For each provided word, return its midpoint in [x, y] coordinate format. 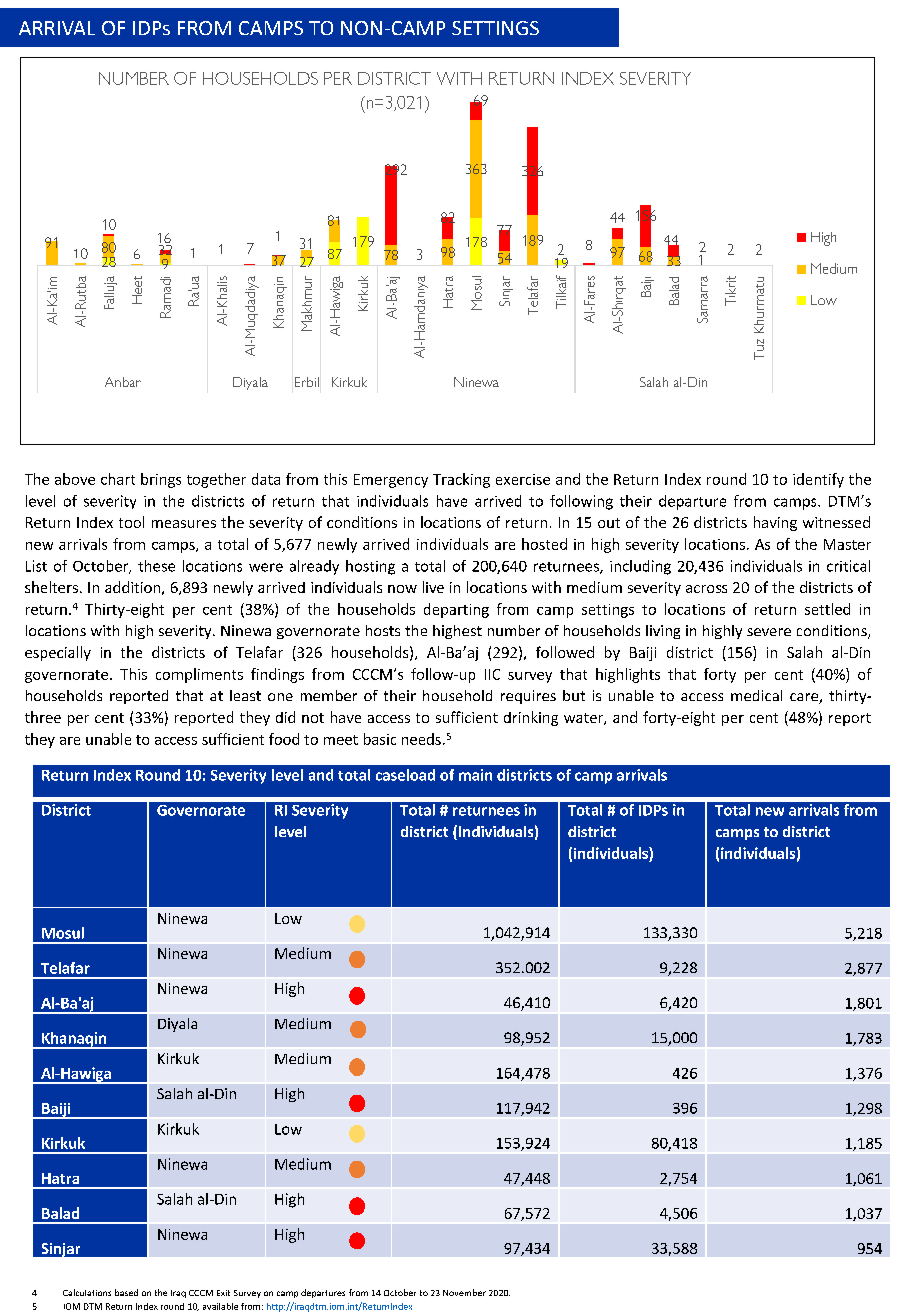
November [464, 1292]
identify [818, 480]
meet [341, 740]
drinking [531, 718]
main [475, 775]
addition [132, 587]
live [433, 587]
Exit [223, 1293]
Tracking [461, 480]
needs [421, 739]
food [284, 739]
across [706, 589]
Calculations [87, 1292]
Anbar [123, 382]
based [126, 1292]
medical [756, 695]
